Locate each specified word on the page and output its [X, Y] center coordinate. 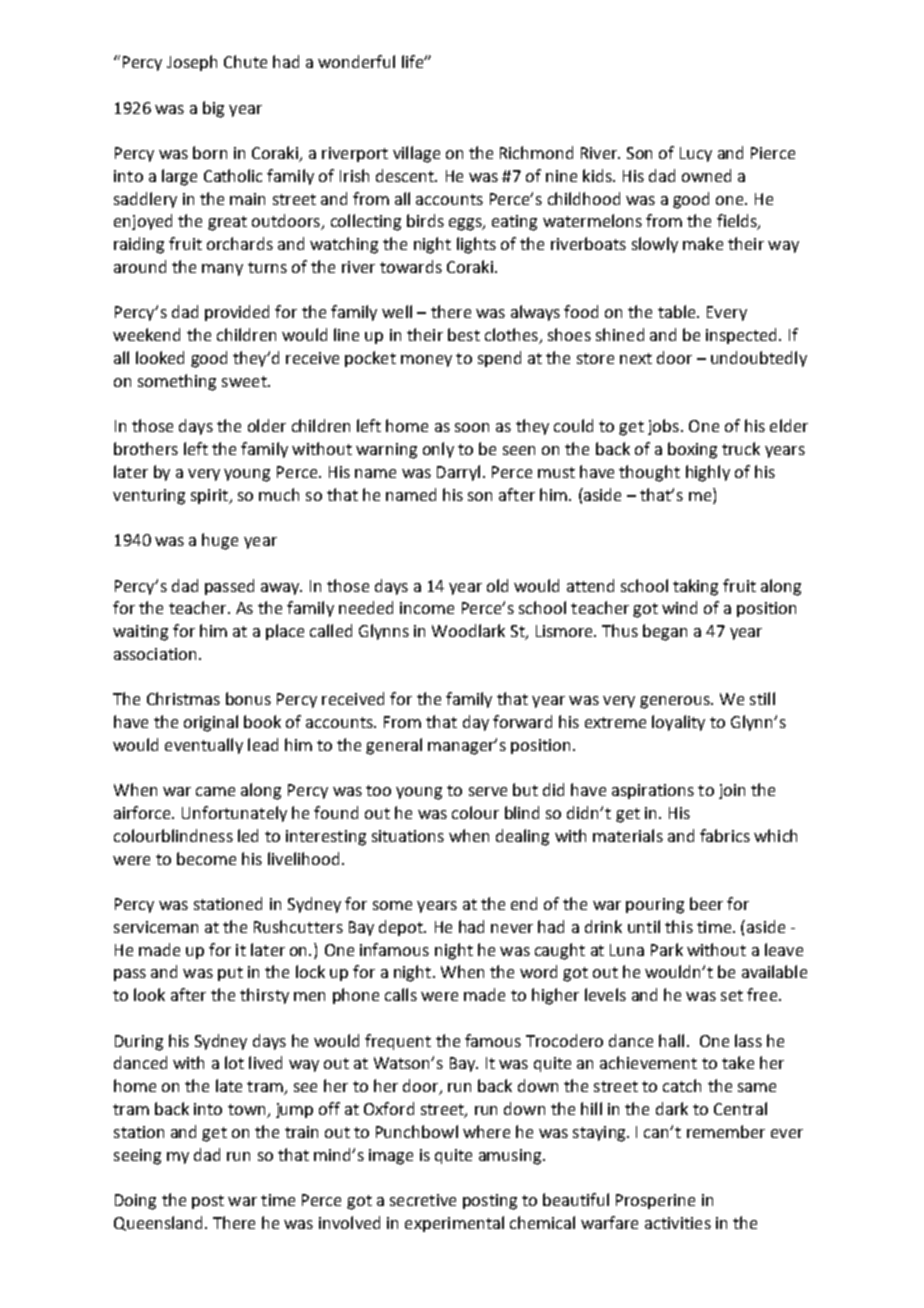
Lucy [696, 154]
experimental [454, 1224]
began [665, 632]
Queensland [158, 1223]
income [427, 608]
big [213, 109]
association [155, 654]
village [416, 154]
